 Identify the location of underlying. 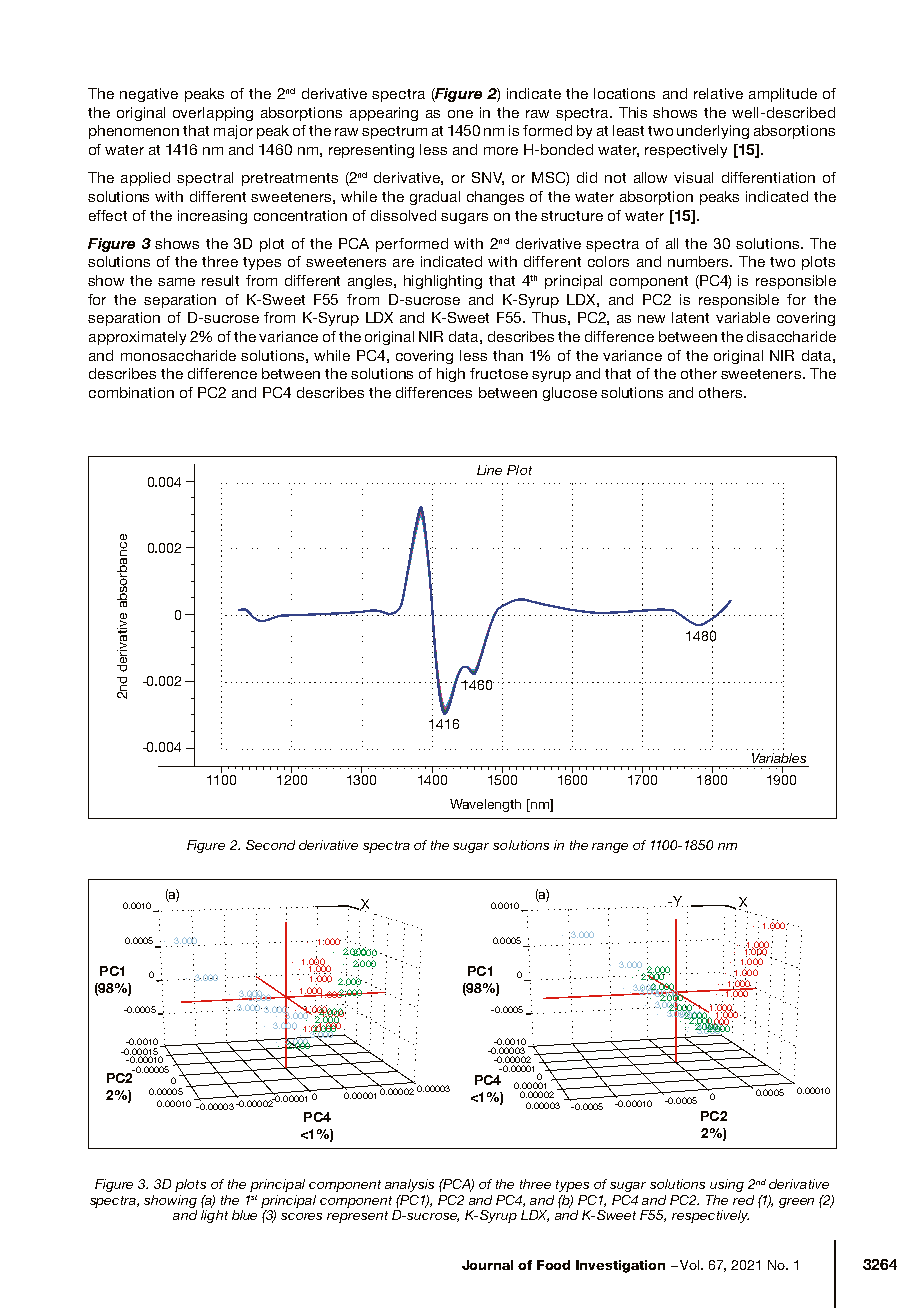
(713, 132).
